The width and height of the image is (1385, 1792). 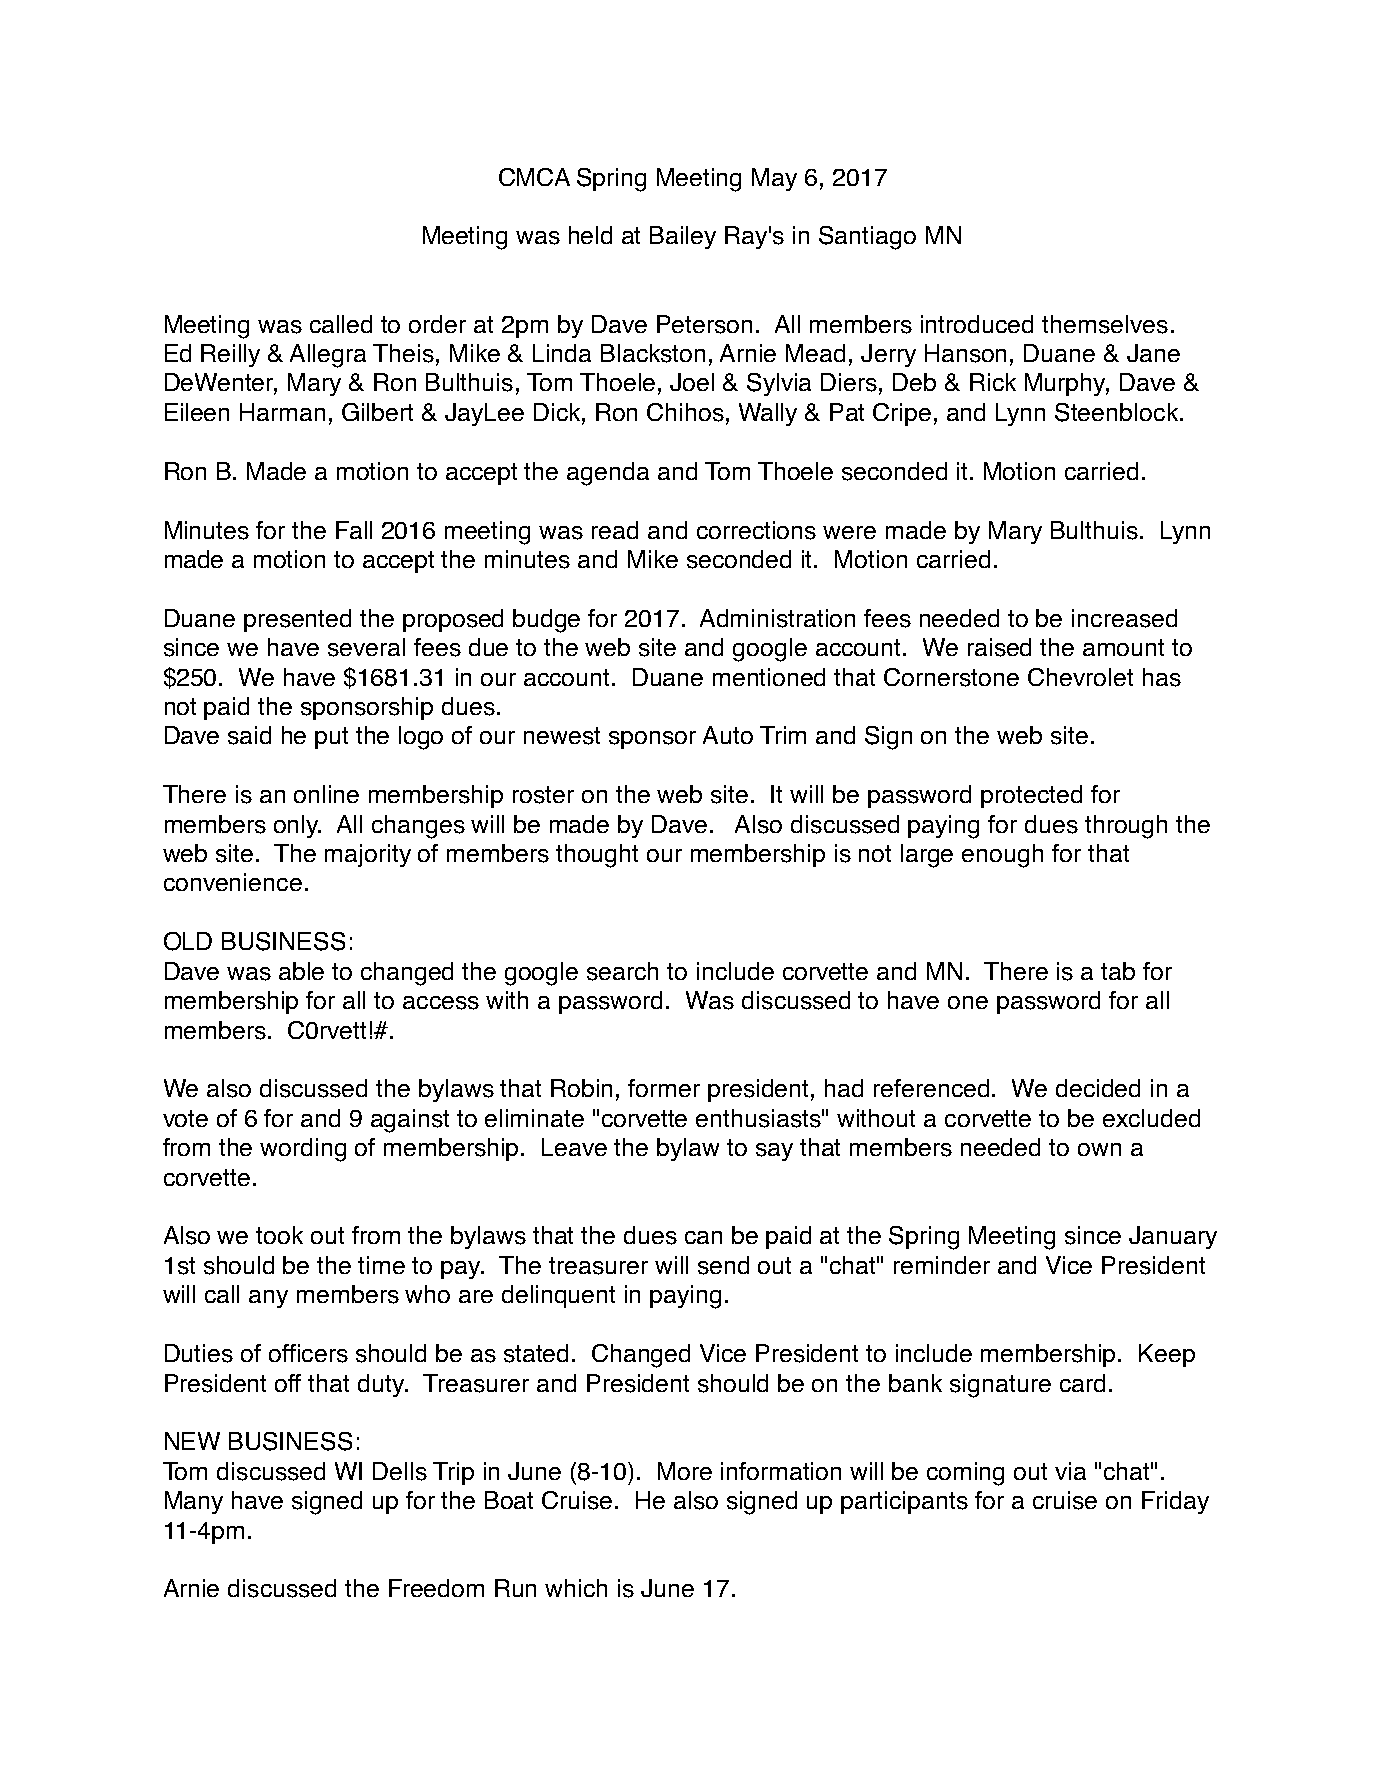 I want to click on mentioned, so click(x=769, y=677).
